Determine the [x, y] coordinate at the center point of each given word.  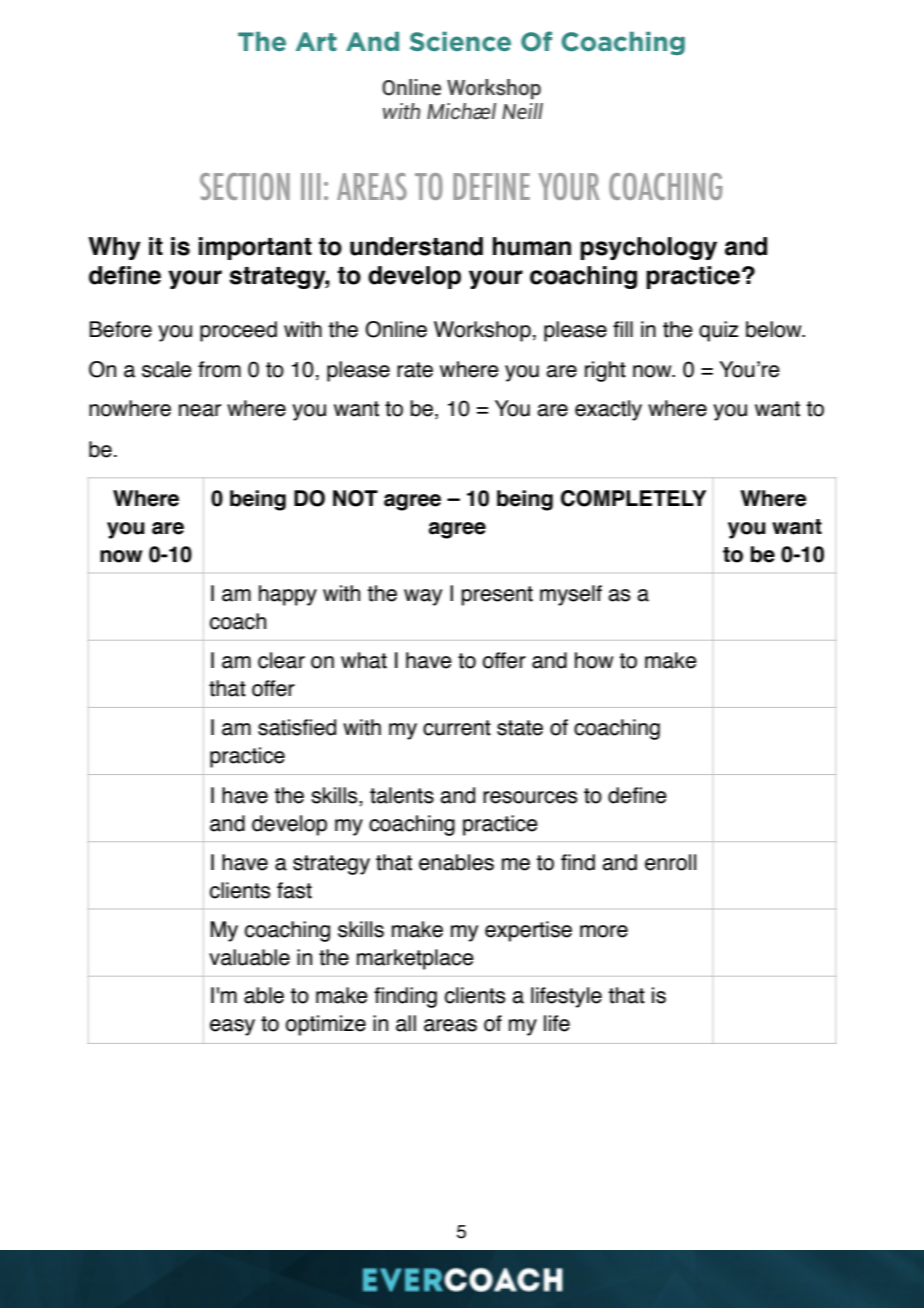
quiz [718, 331]
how [594, 660]
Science [460, 42]
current [457, 728]
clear [281, 660]
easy [232, 1027]
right [605, 371]
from [219, 369]
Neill [522, 111]
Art [316, 41]
